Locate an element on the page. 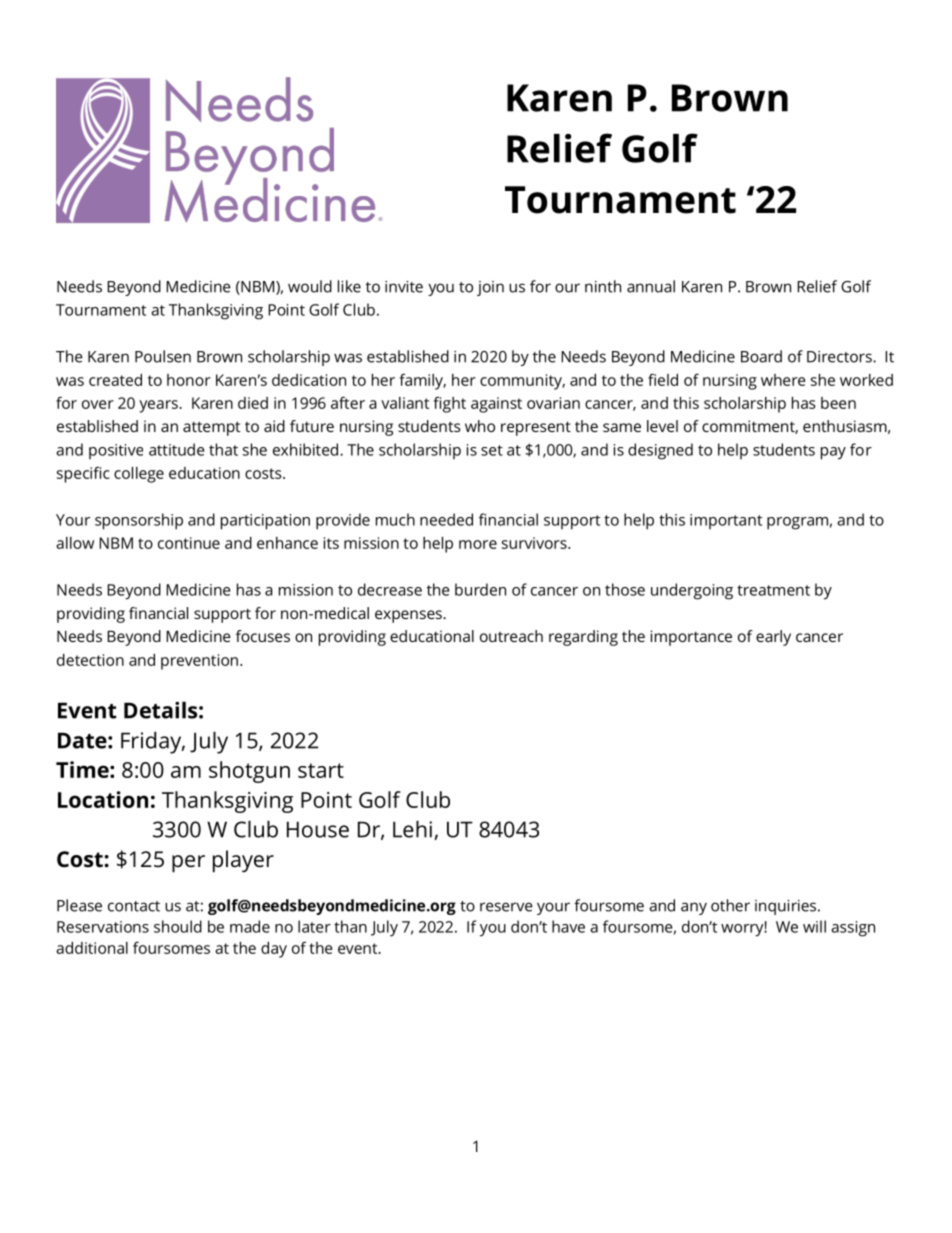 This document has height=1233, width=952. Board is located at coordinates (761, 356).
